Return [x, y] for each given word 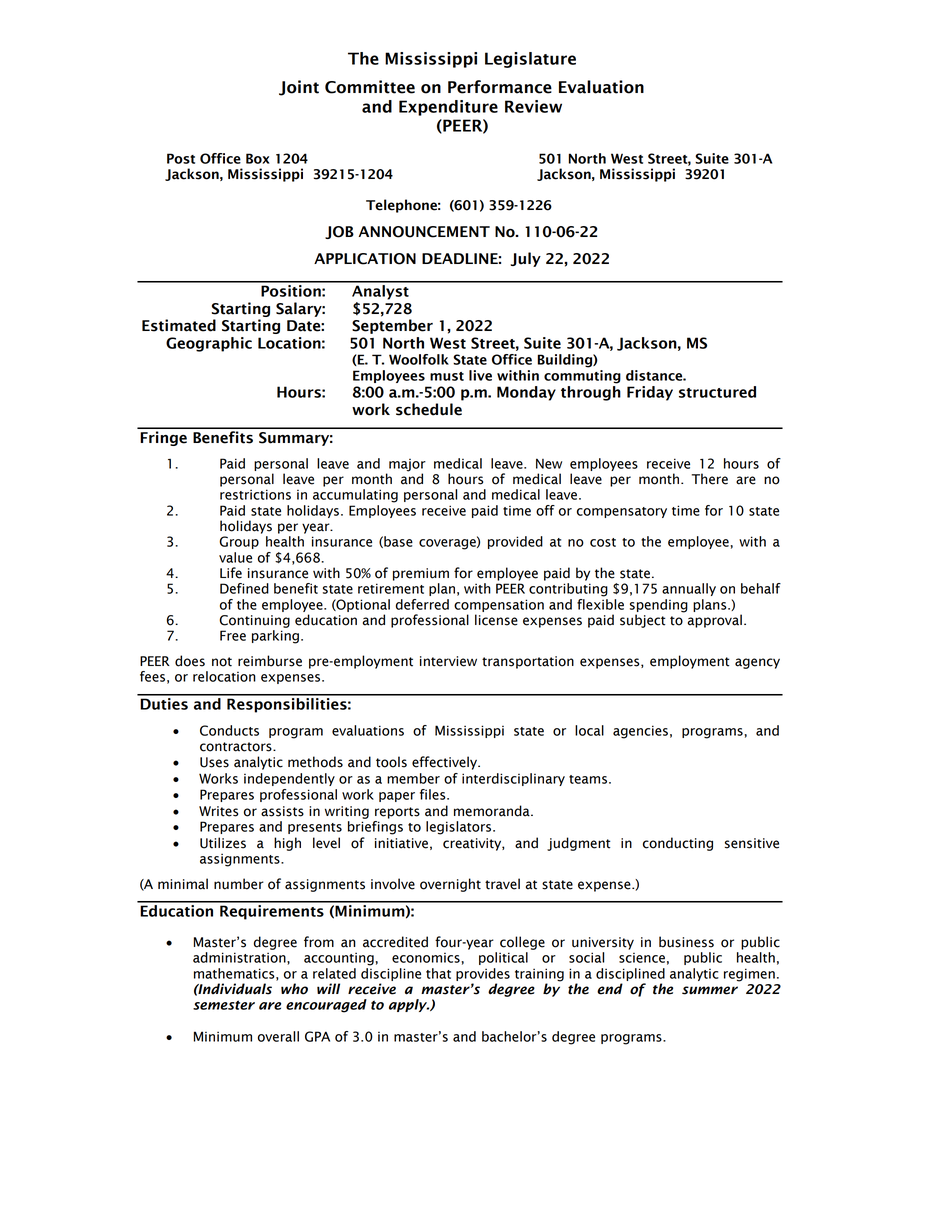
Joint [299, 88]
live [480, 375]
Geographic [209, 344]
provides [483, 976]
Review [533, 106]
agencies [640, 732]
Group [239, 542]
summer [710, 990]
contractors [237, 747]
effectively [446, 763]
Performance [500, 87]
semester [224, 1005]
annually [689, 589]
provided [515, 542]
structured [717, 392]
